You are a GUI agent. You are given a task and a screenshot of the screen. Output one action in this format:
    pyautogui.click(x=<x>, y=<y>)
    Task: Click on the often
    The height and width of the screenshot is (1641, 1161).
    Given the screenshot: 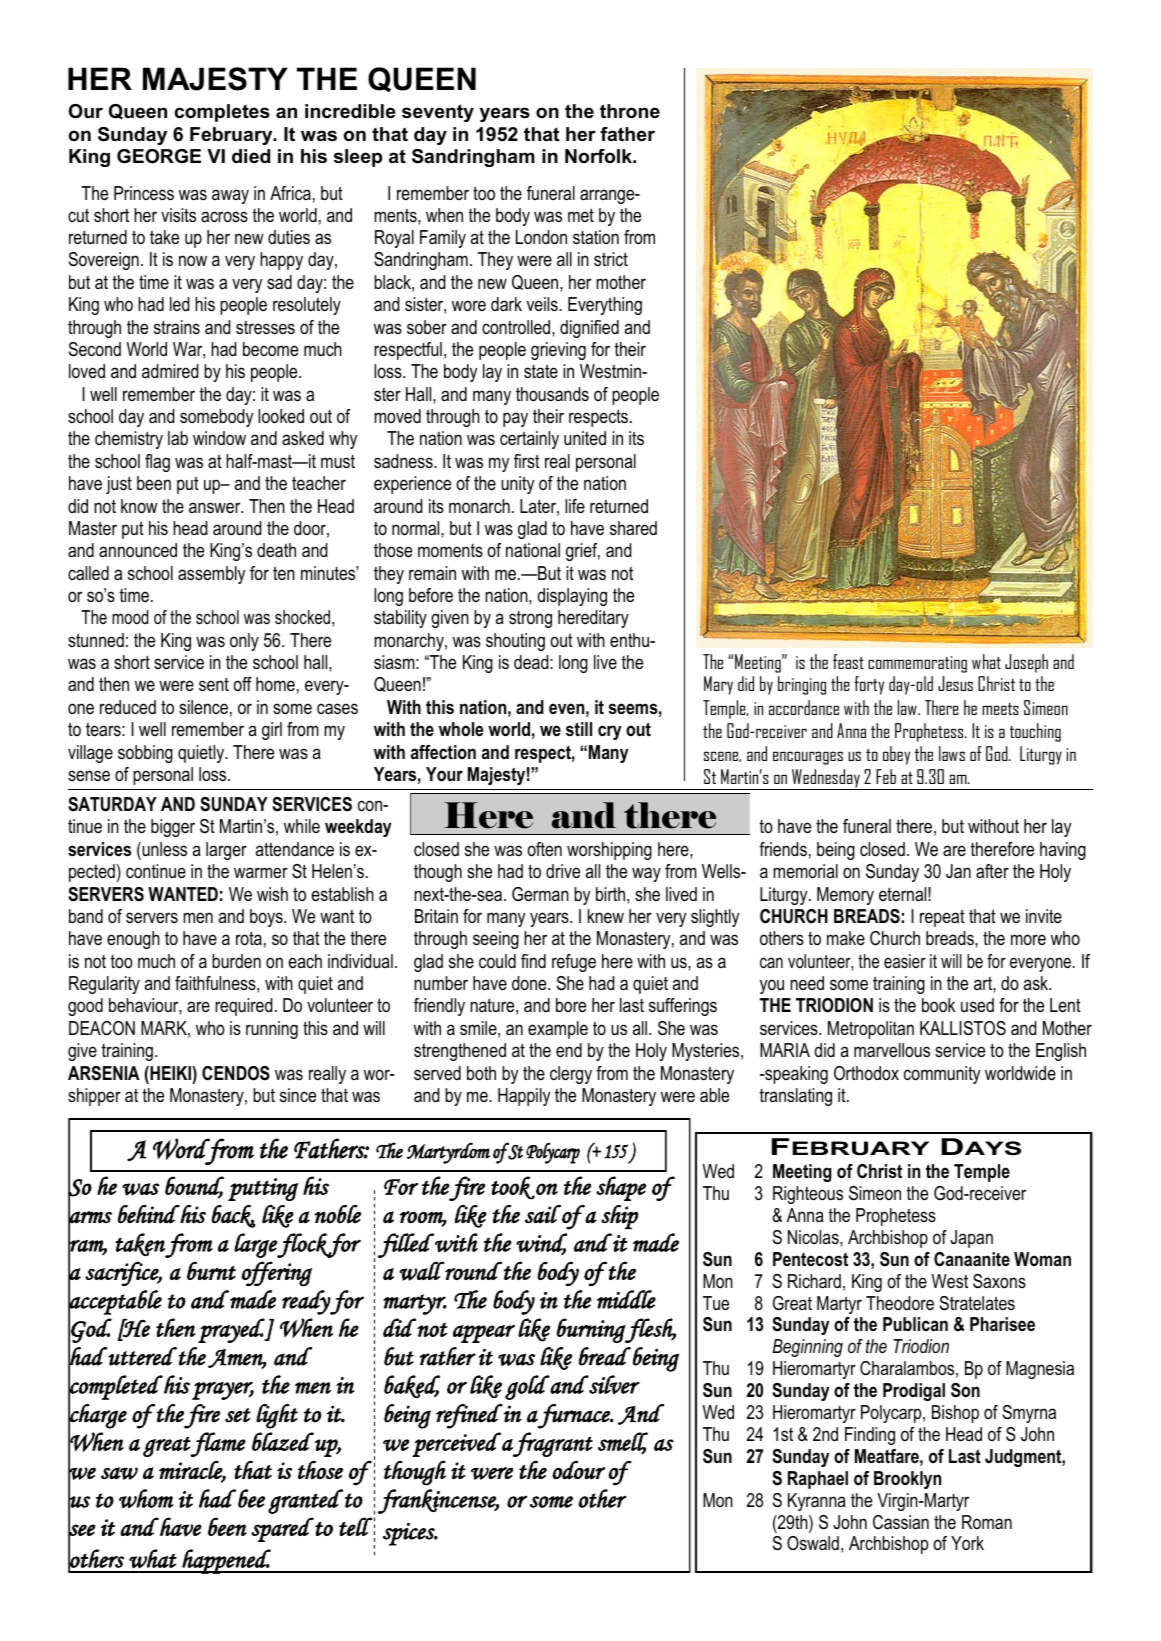 What is the action you would take?
    pyautogui.click(x=544, y=849)
